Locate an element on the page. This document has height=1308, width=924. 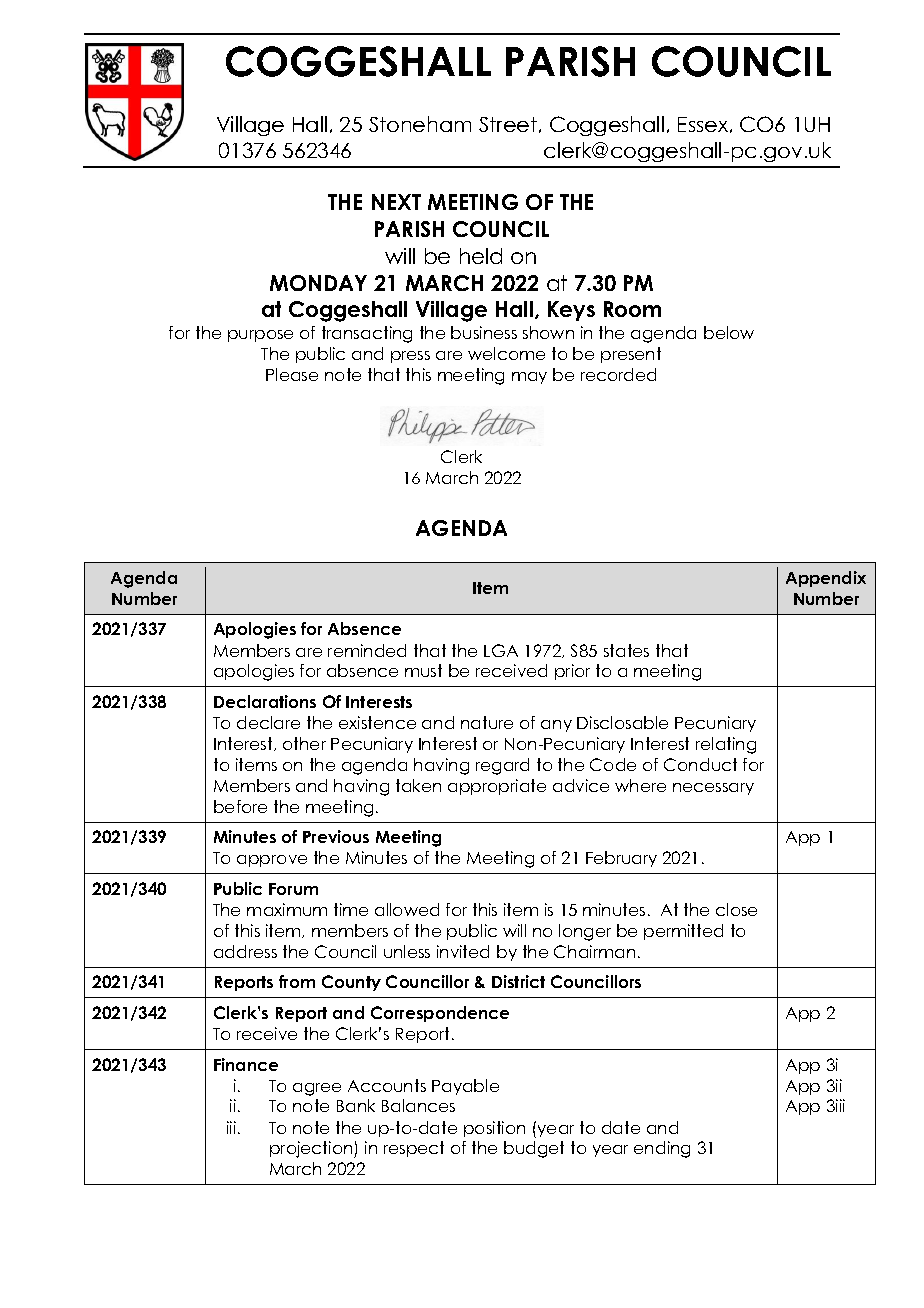
agree is located at coordinates (317, 1089).
